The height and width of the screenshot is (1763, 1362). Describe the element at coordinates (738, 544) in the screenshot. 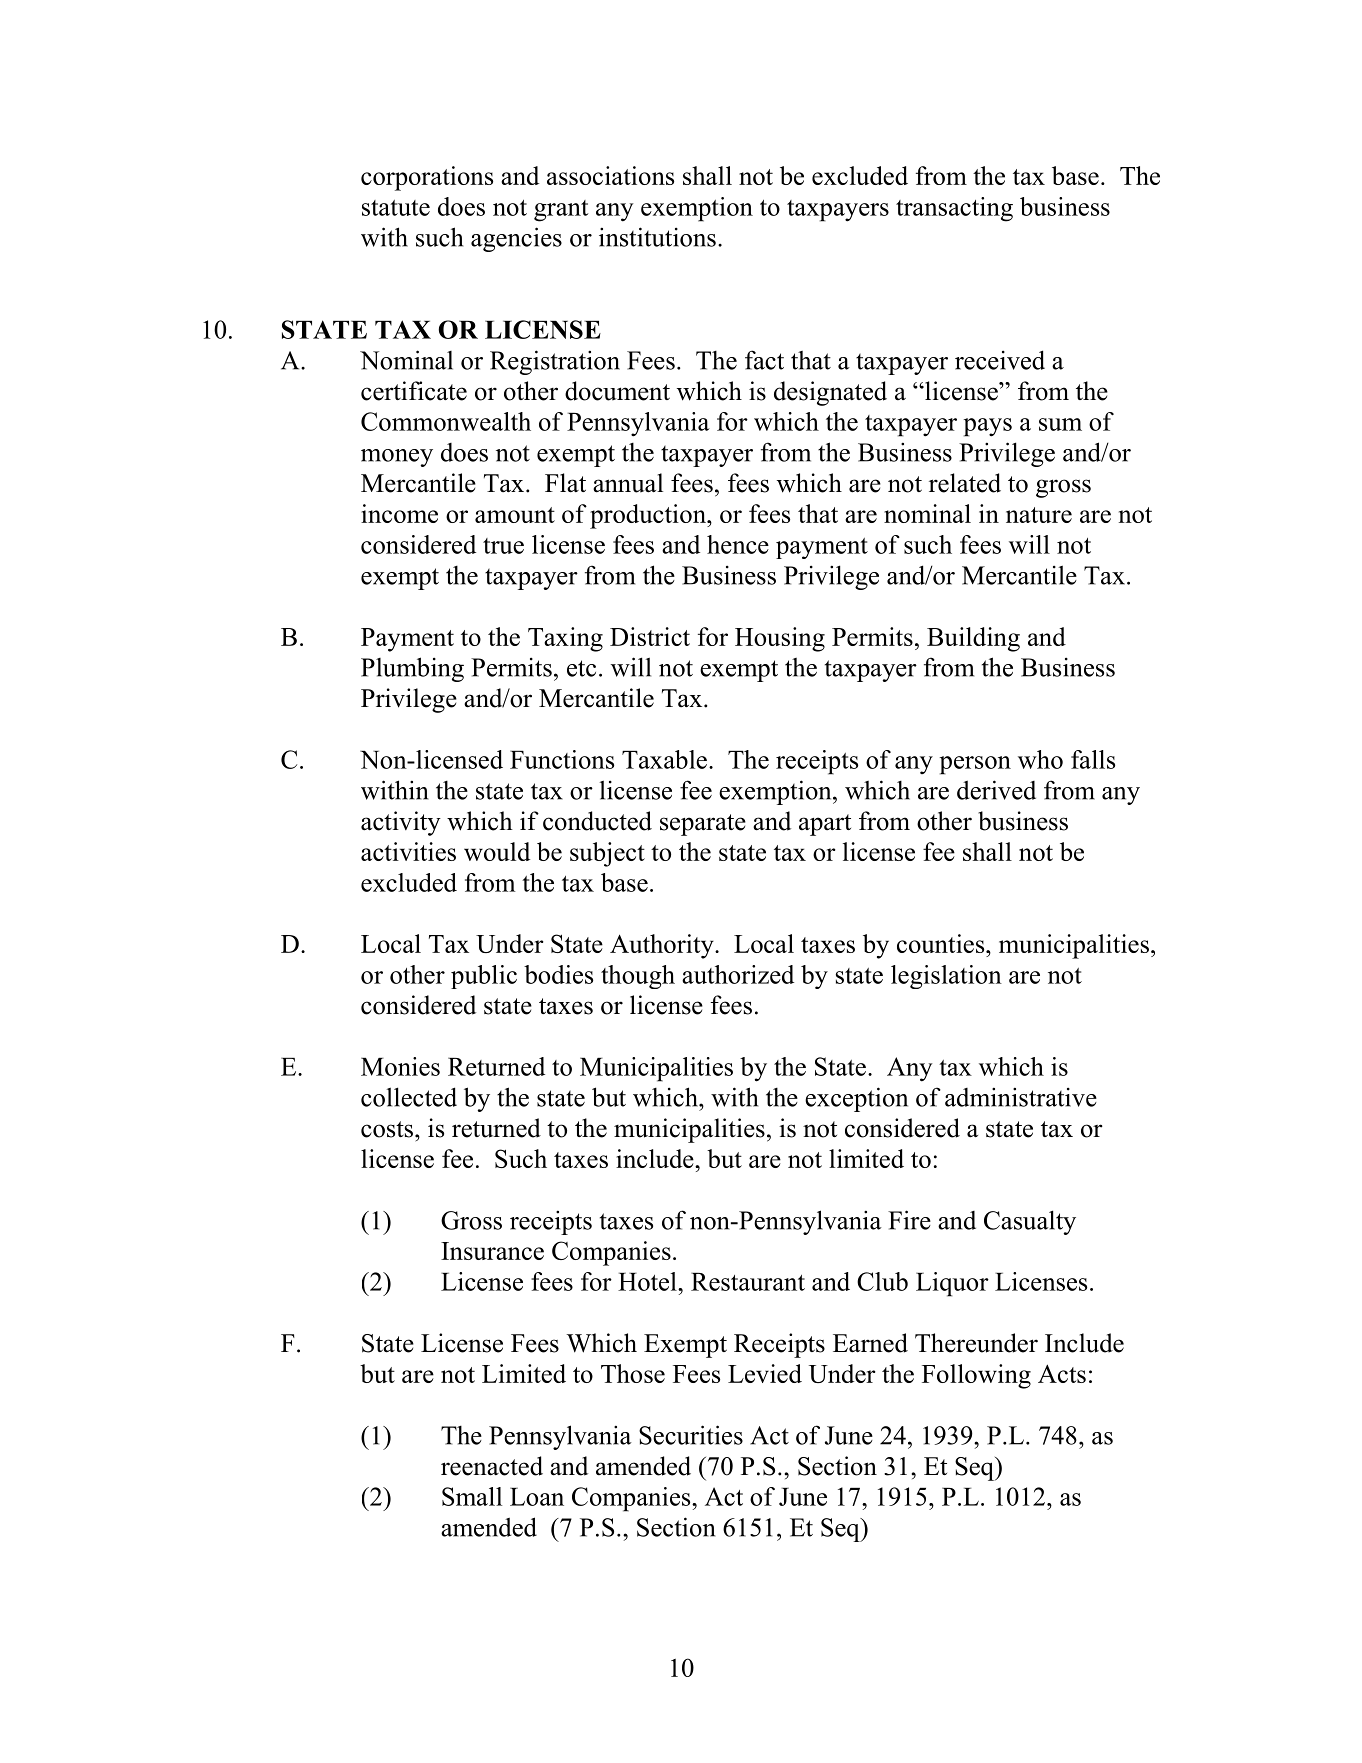

I see `hence` at that location.
